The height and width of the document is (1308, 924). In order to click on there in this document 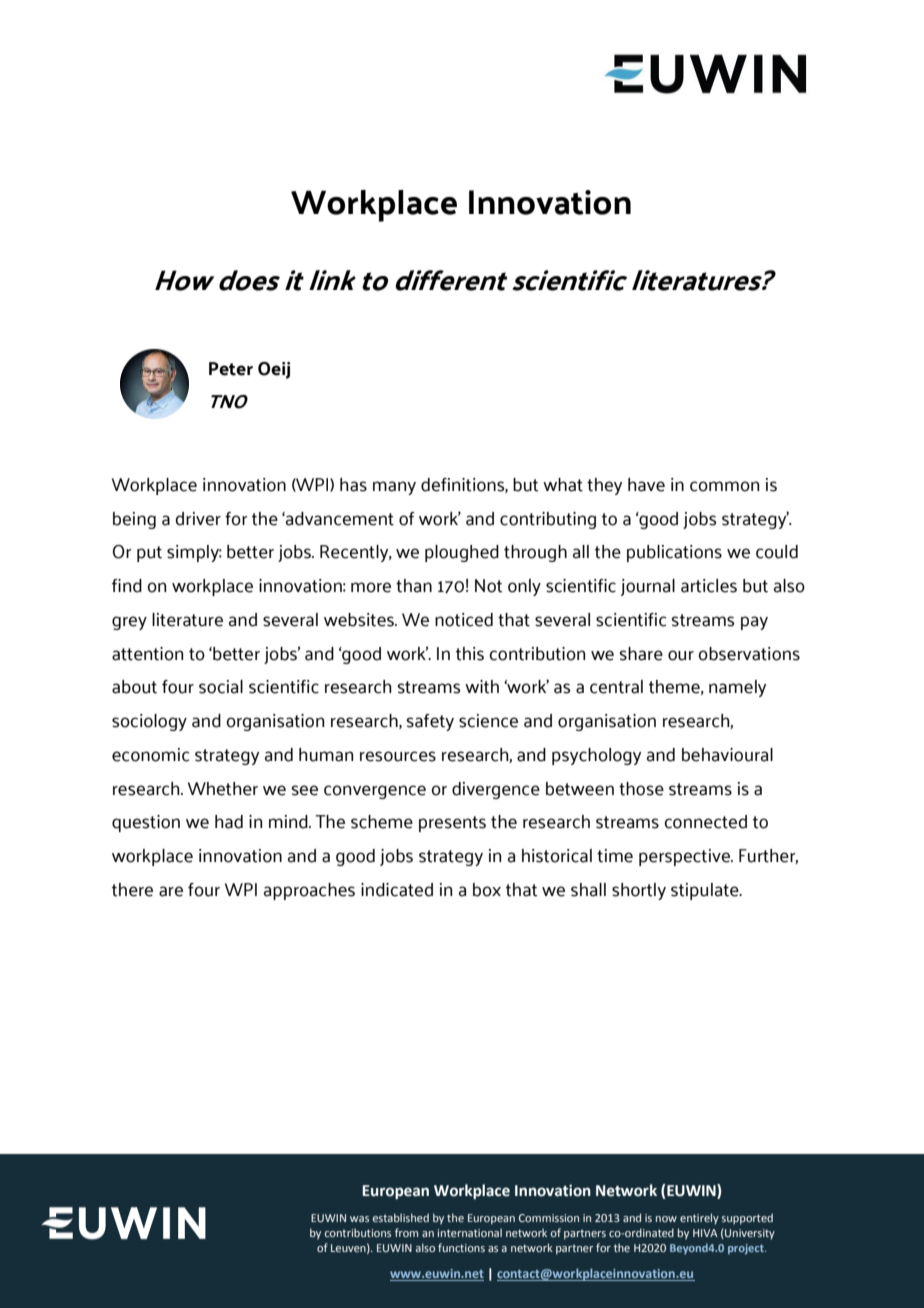, I will do `click(132, 890)`.
